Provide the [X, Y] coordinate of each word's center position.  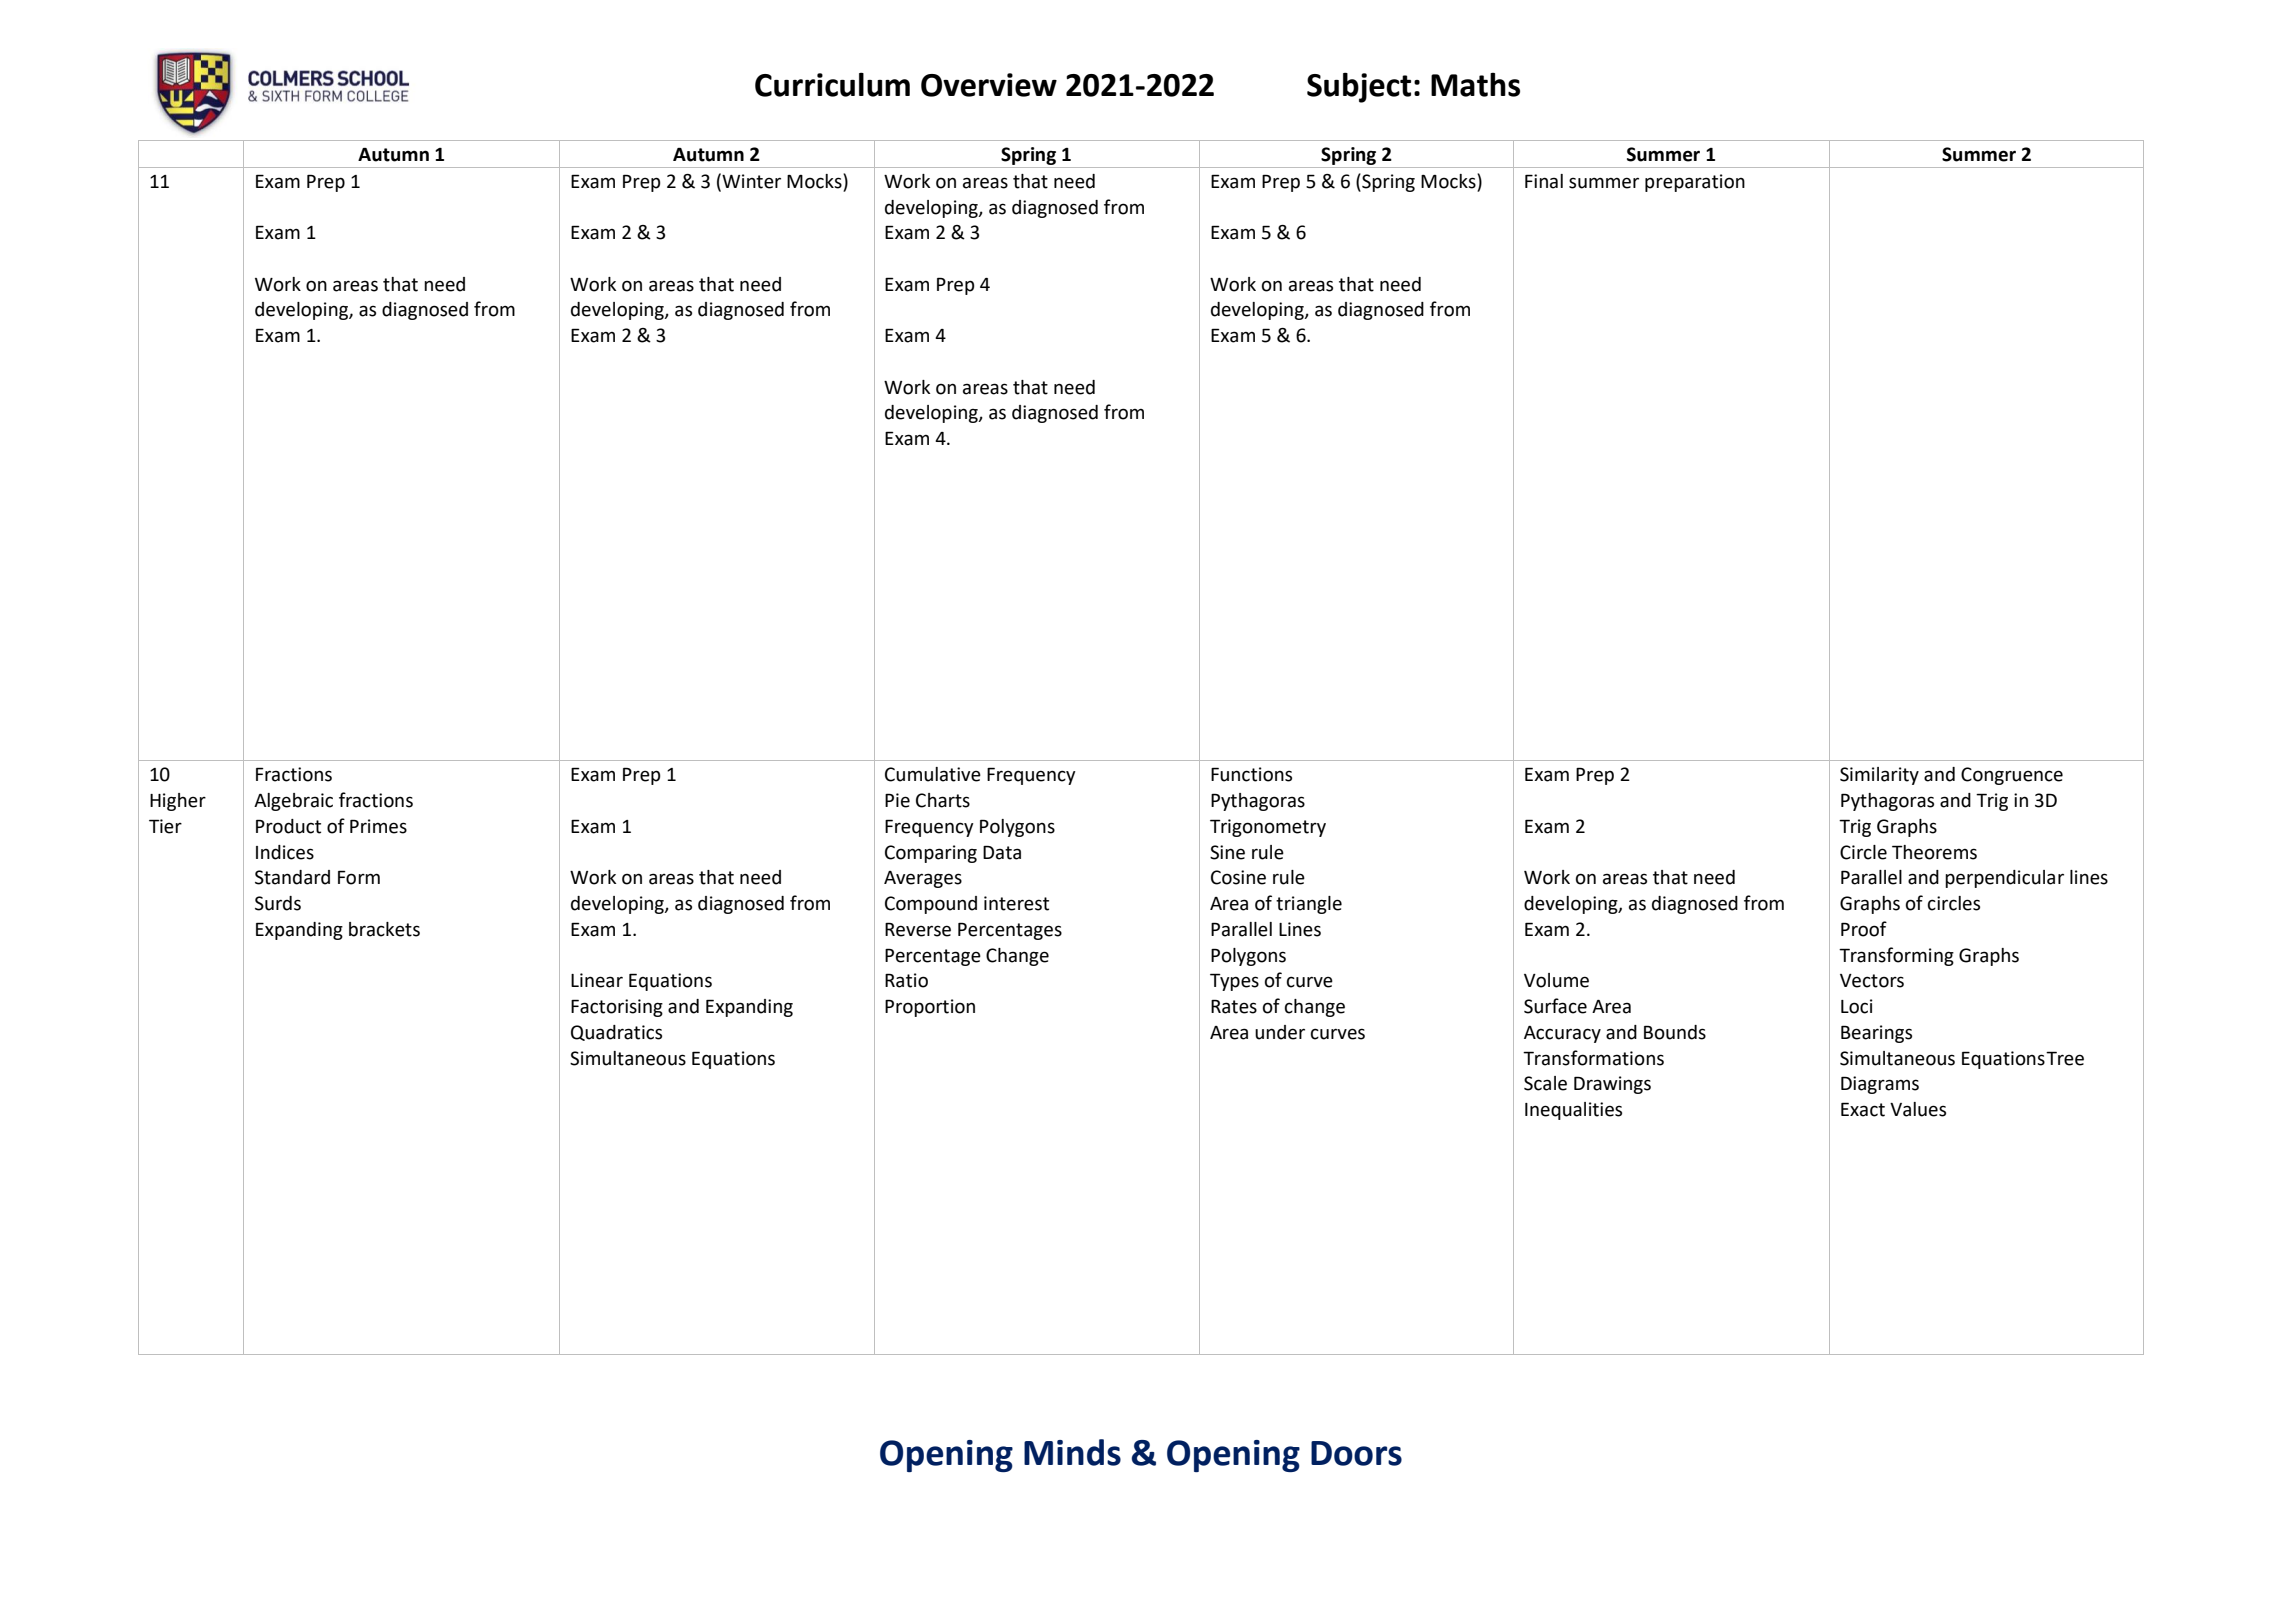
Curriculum [832, 84]
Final [1544, 181]
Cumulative [933, 774]
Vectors [1872, 981]
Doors [1356, 1453]
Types [1234, 982]
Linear [597, 980]
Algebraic [293, 802]
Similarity [1879, 776]
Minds [1072, 1452]
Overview [989, 85]
